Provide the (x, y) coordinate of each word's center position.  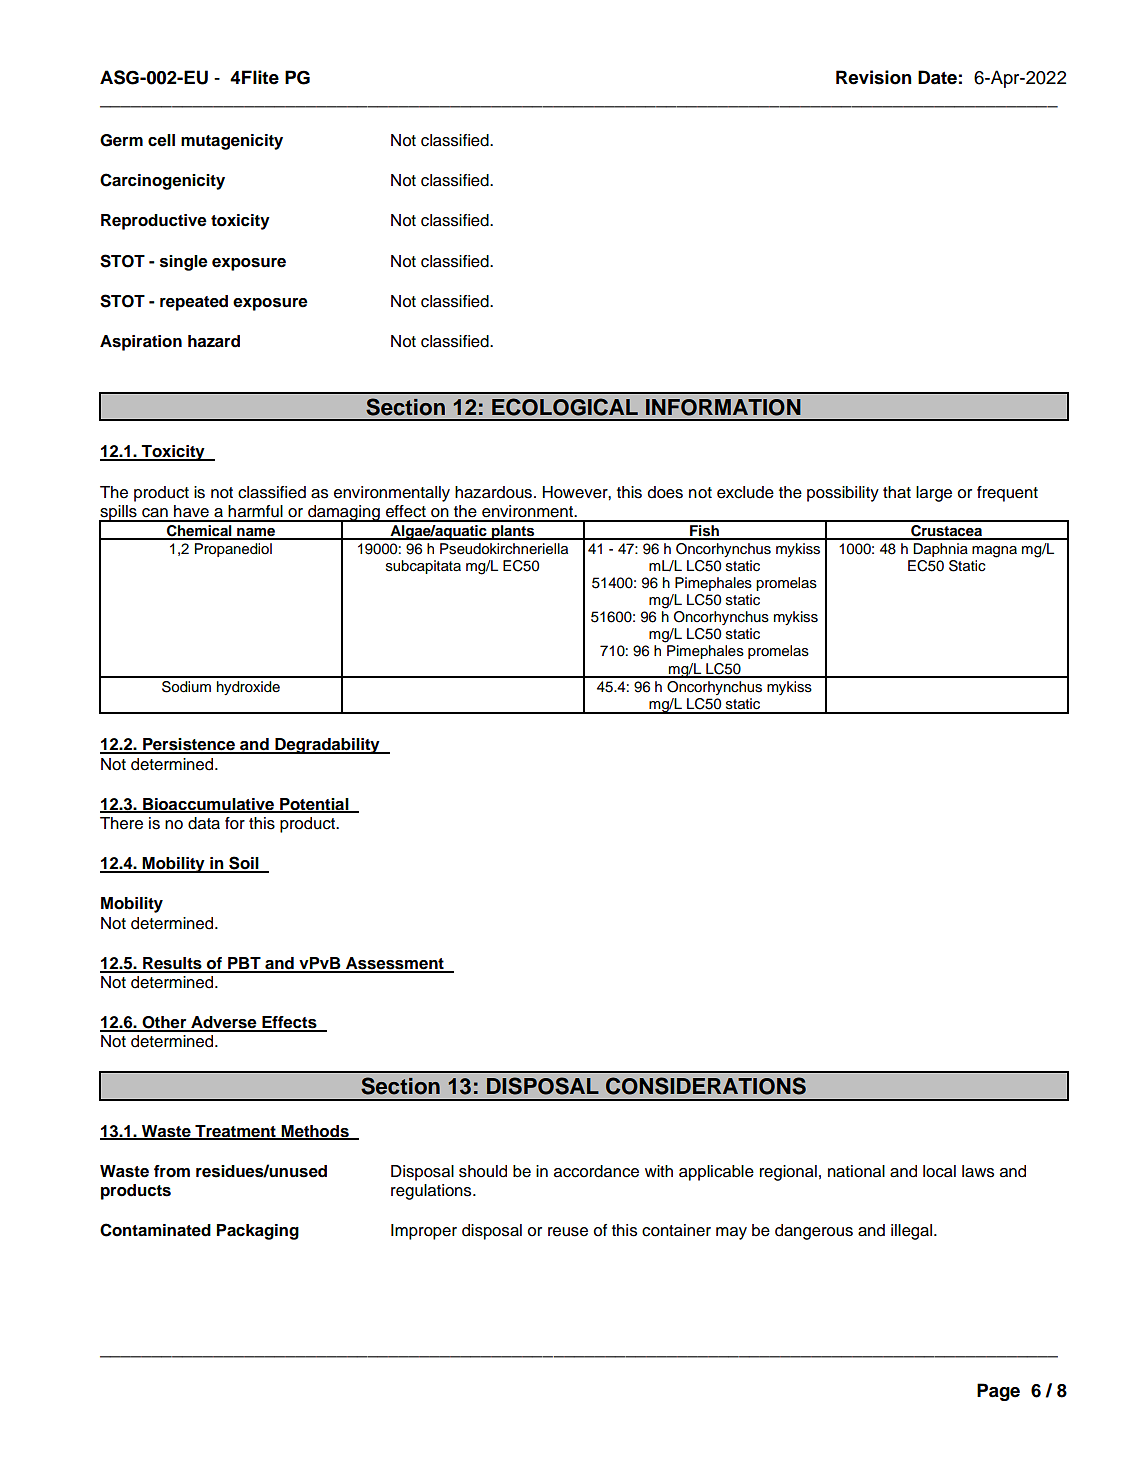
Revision (874, 77)
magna (994, 552)
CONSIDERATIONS (706, 1086)
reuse (568, 1232)
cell (161, 140)
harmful (255, 511)
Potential (314, 805)
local (939, 1171)
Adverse (224, 1023)
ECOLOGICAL (565, 407)
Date (937, 77)
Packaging (258, 1232)
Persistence (189, 745)
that (897, 492)
